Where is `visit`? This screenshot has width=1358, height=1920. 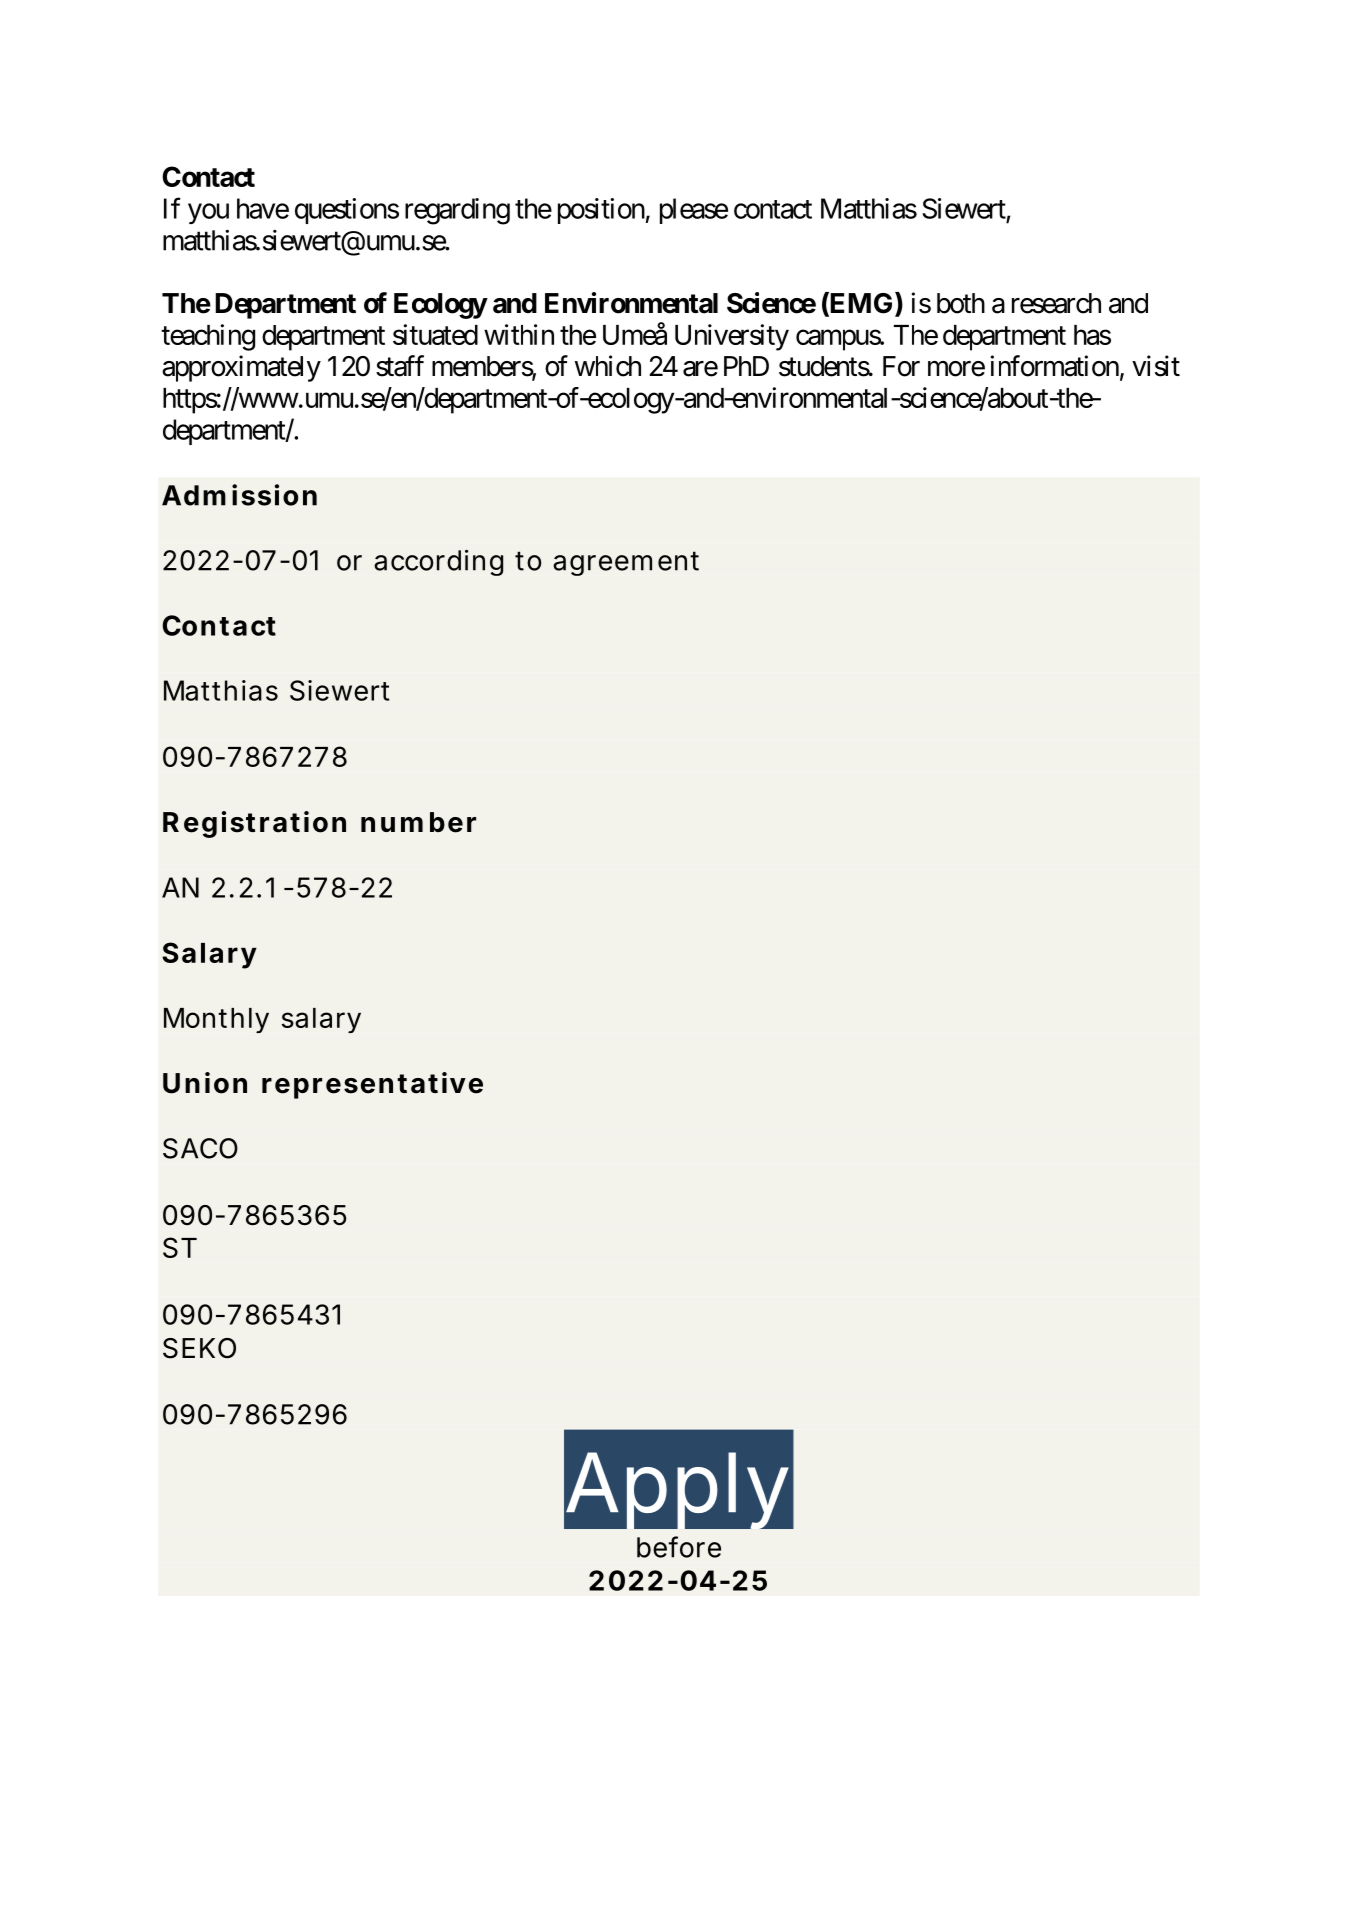 visit is located at coordinates (1156, 366).
